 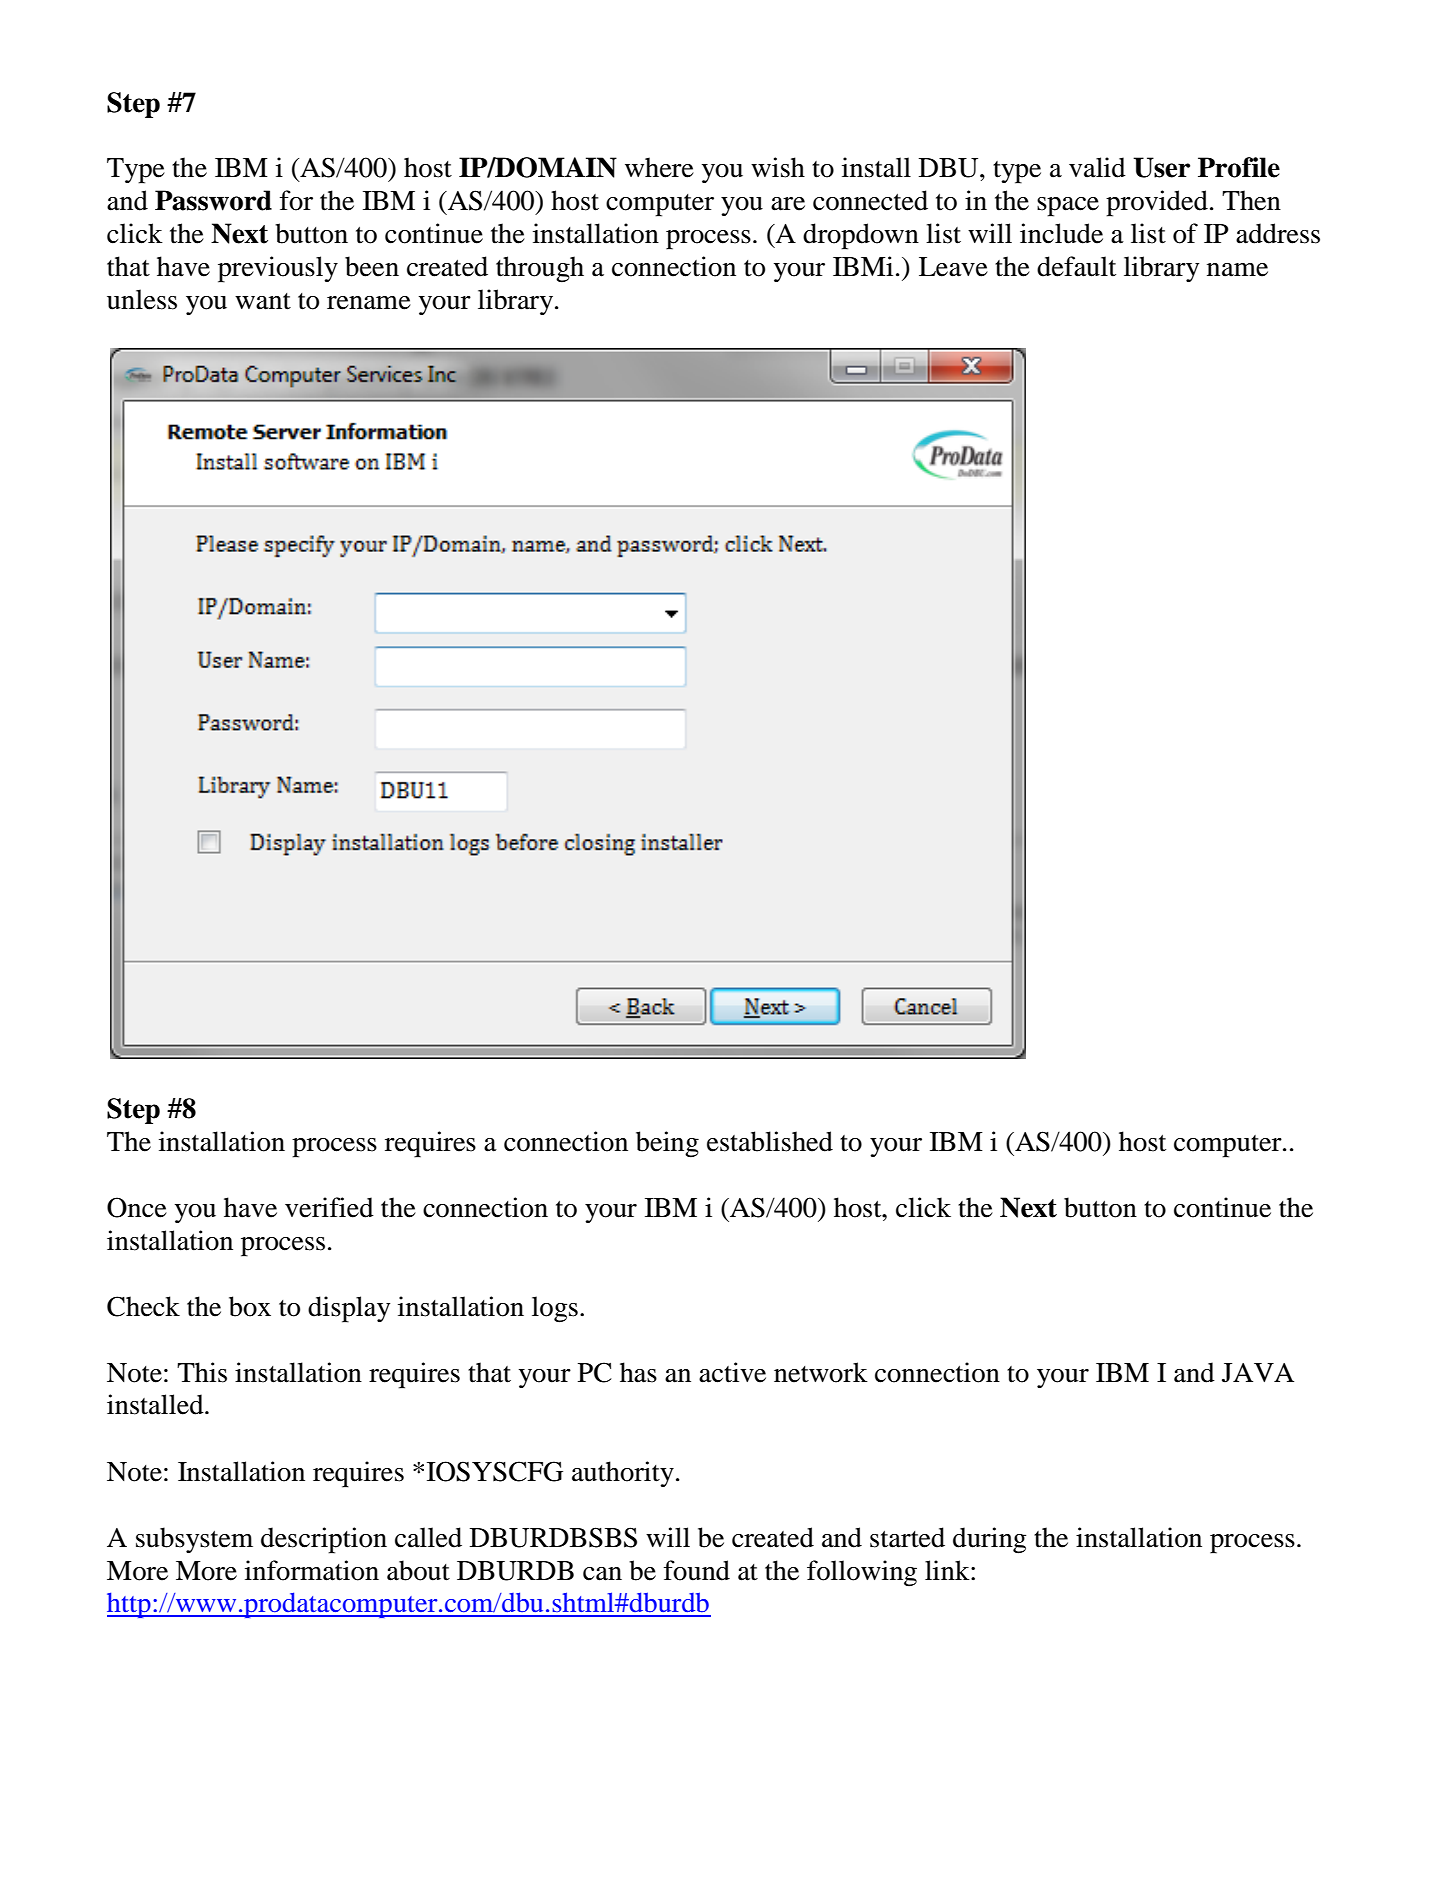 I want to click on are, so click(x=788, y=204).
